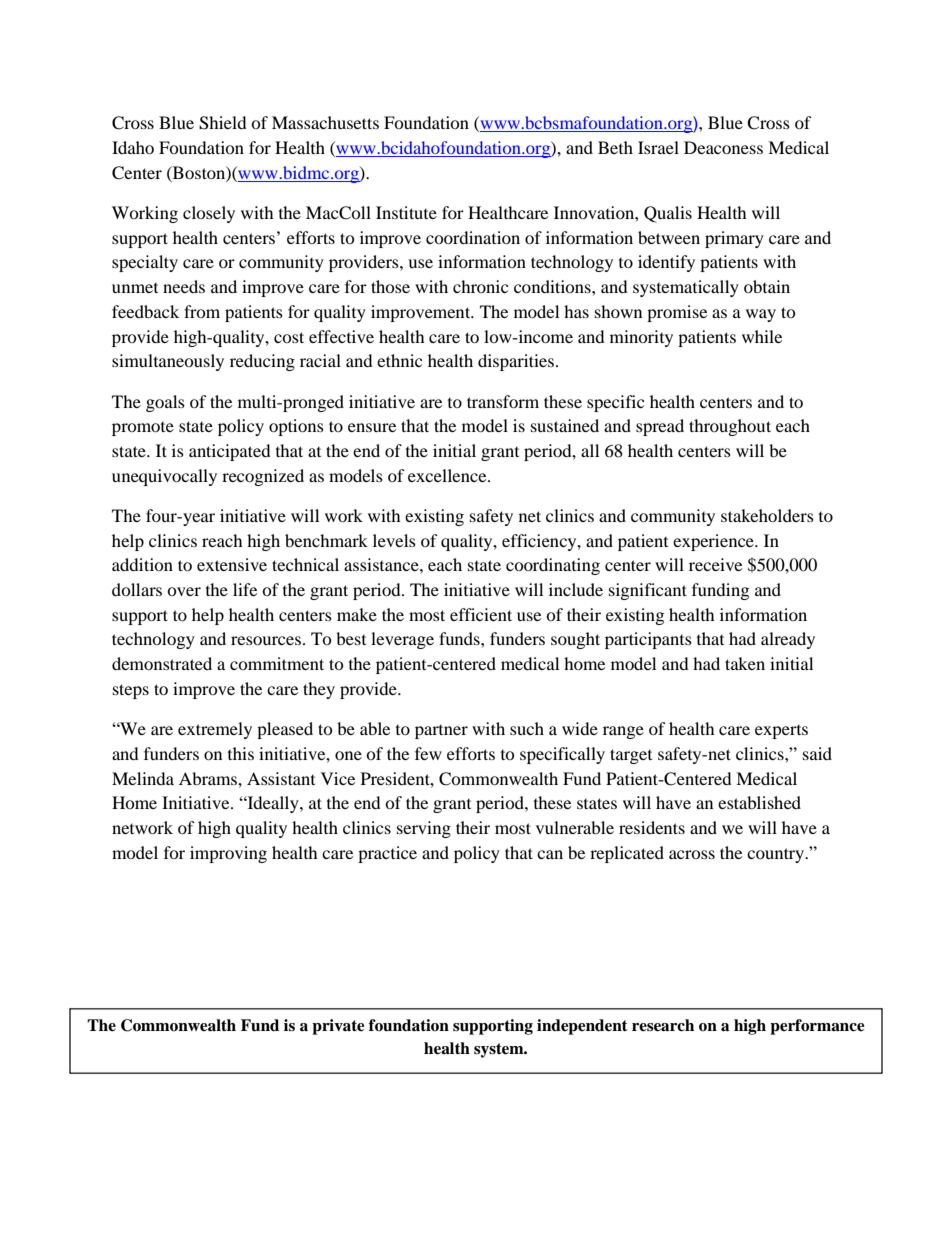 This screenshot has width=952, height=1233. Describe the element at coordinates (338, 1027) in the screenshot. I see `private` at that location.
